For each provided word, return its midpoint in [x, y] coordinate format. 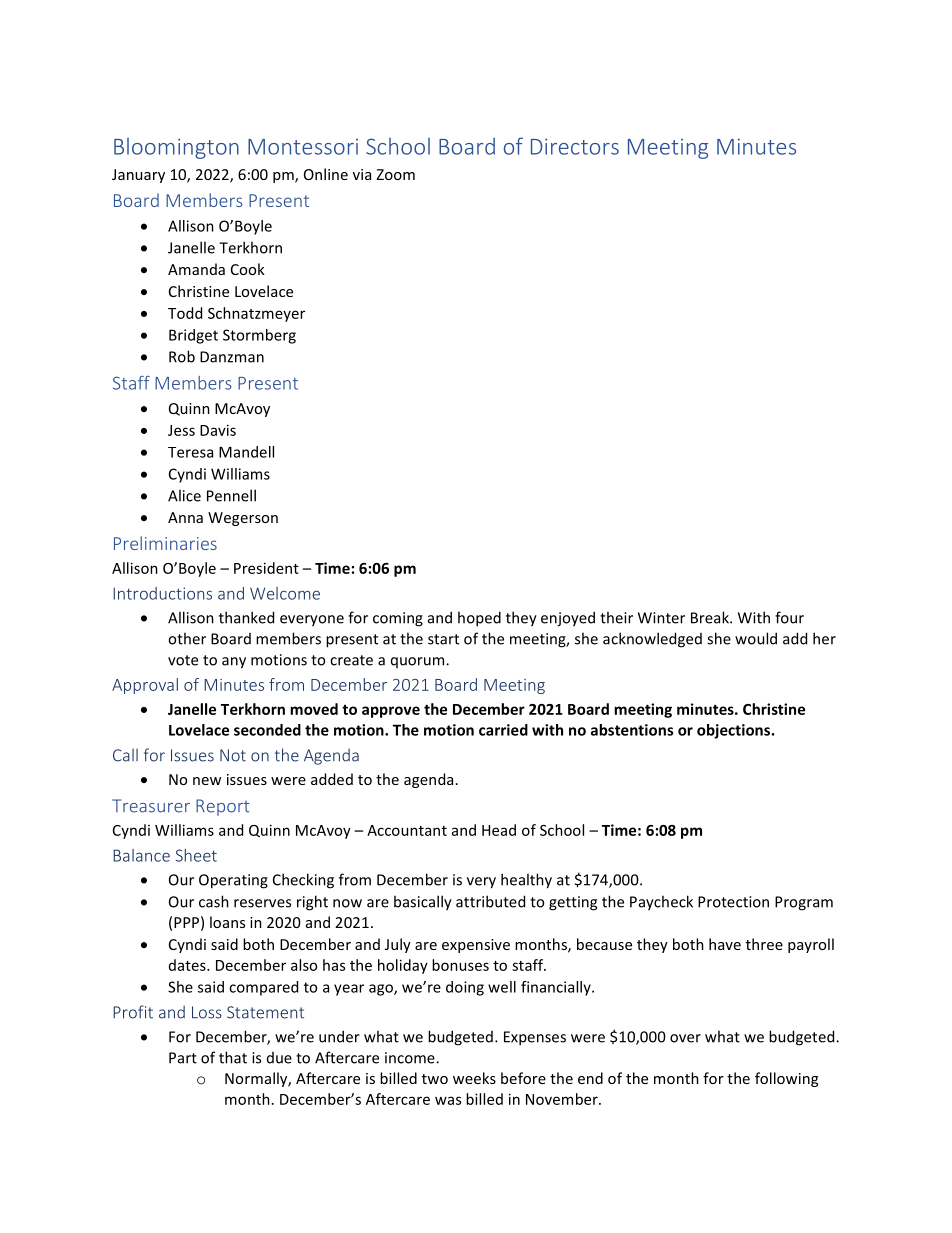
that [233, 1057]
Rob [182, 356]
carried [503, 730]
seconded [267, 730]
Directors [575, 146]
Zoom [395, 174]
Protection [733, 902]
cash [214, 901]
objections [735, 731]
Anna [185, 517]
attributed [490, 901]
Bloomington [176, 148]
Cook [248, 269]
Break [711, 617]
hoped [479, 619]
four [789, 617]
